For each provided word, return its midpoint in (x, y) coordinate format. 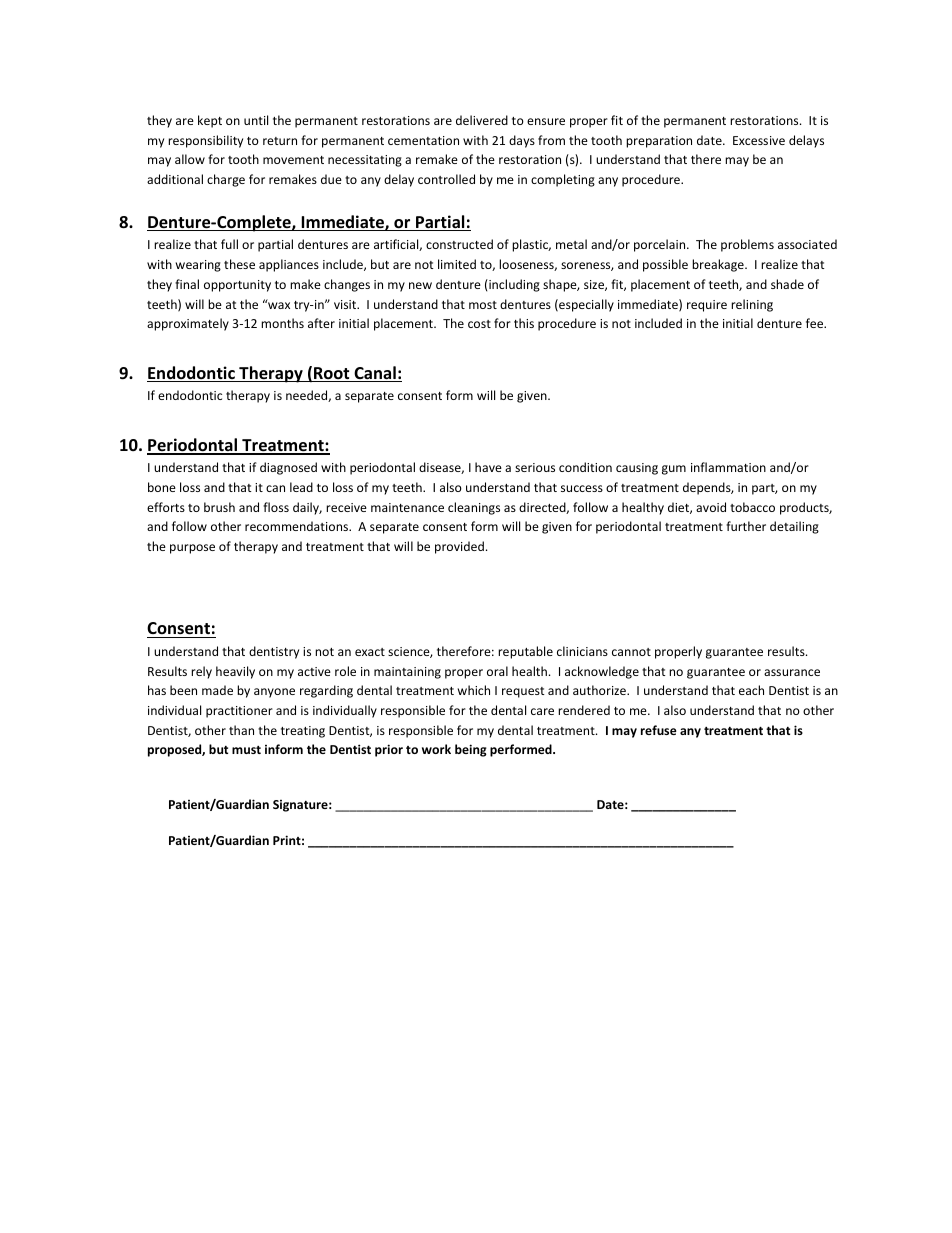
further (746, 526)
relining (752, 305)
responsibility (205, 141)
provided (459, 547)
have (488, 467)
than (241, 730)
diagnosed (288, 468)
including (513, 285)
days (522, 141)
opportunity (237, 286)
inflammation (728, 467)
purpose (192, 549)
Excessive (759, 140)
